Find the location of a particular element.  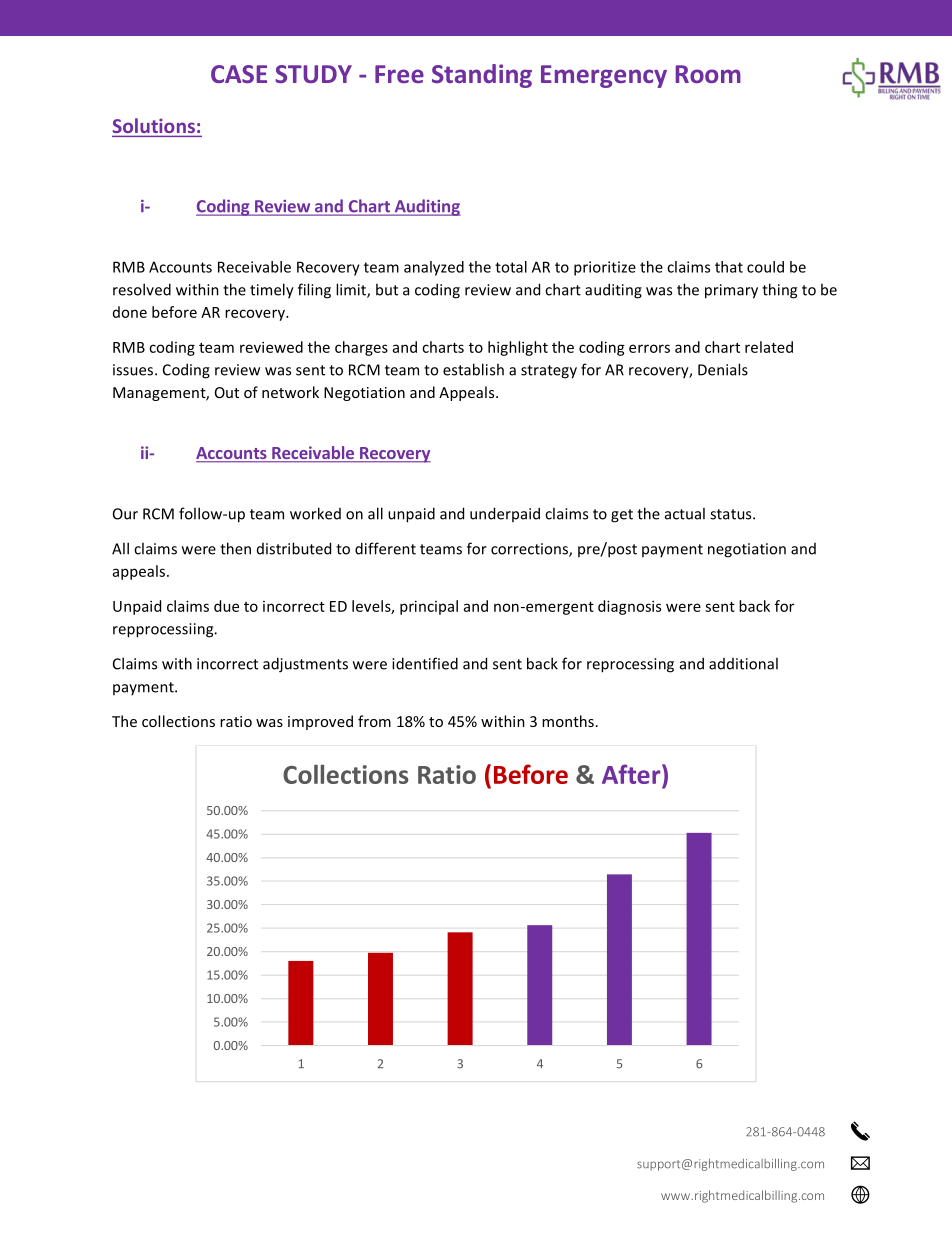

Denials is located at coordinates (723, 369).
